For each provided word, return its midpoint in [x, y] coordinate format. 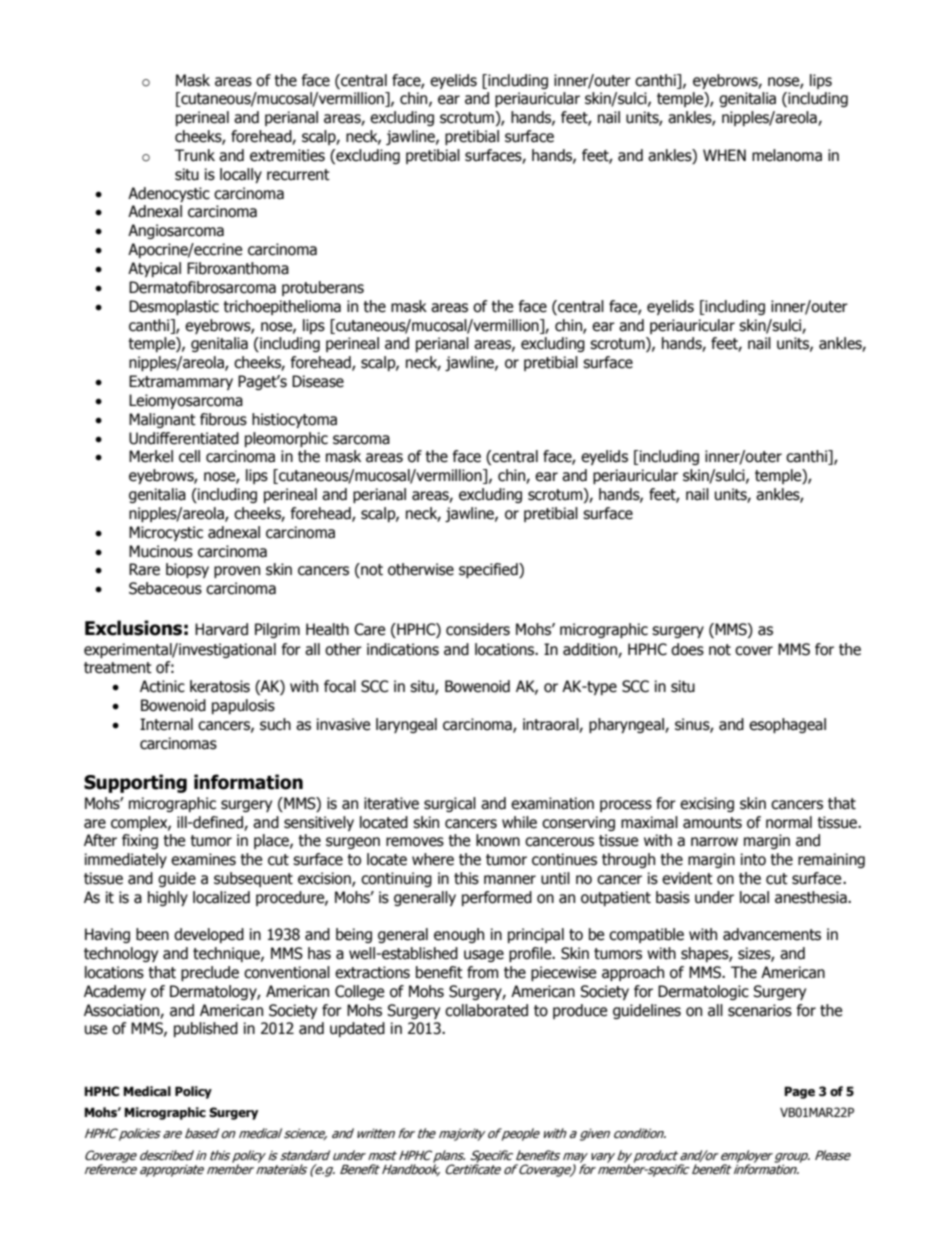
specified [489, 570]
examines [203, 859]
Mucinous [161, 551]
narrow [714, 842]
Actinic [162, 686]
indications [403, 649]
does [687, 649]
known [498, 840]
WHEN [724, 155]
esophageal [787, 725]
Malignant [162, 420]
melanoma [787, 155]
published [206, 1029]
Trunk [195, 155]
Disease [318, 381]
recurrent [298, 175]
